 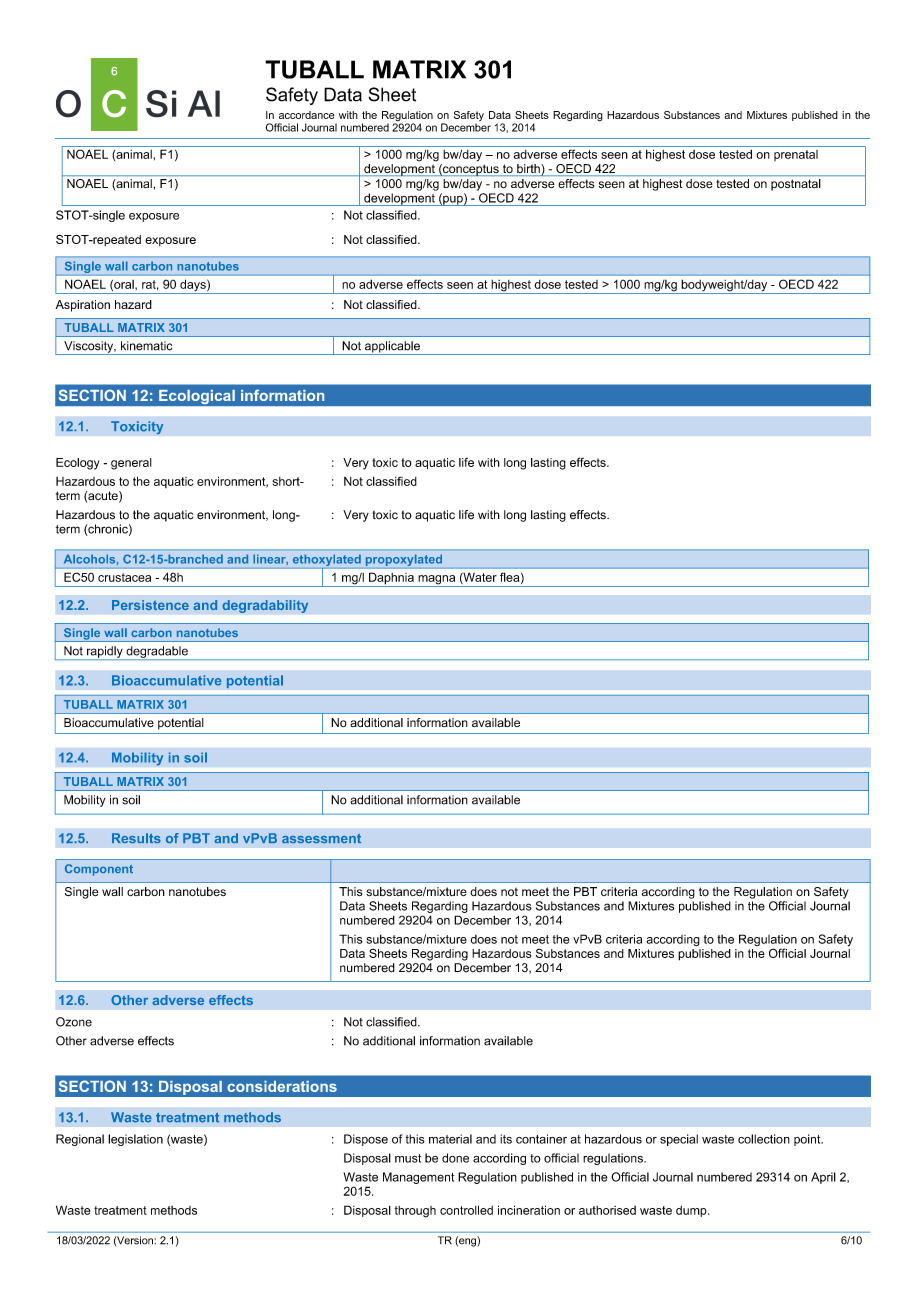 What do you see at coordinates (437, 581) in the page?
I see `magna` at bounding box center [437, 581].
